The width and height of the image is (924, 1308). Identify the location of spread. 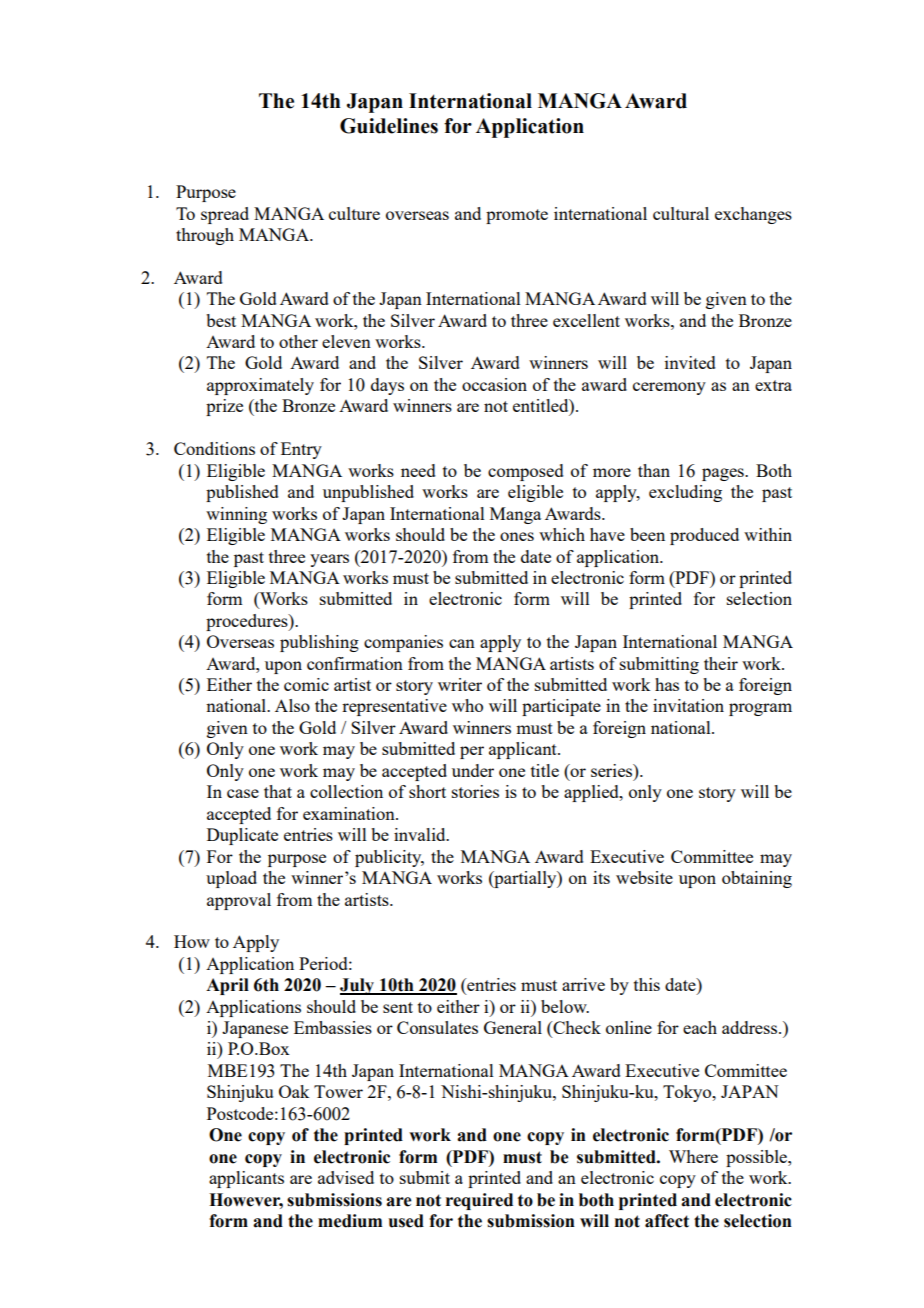
(225, 215).
